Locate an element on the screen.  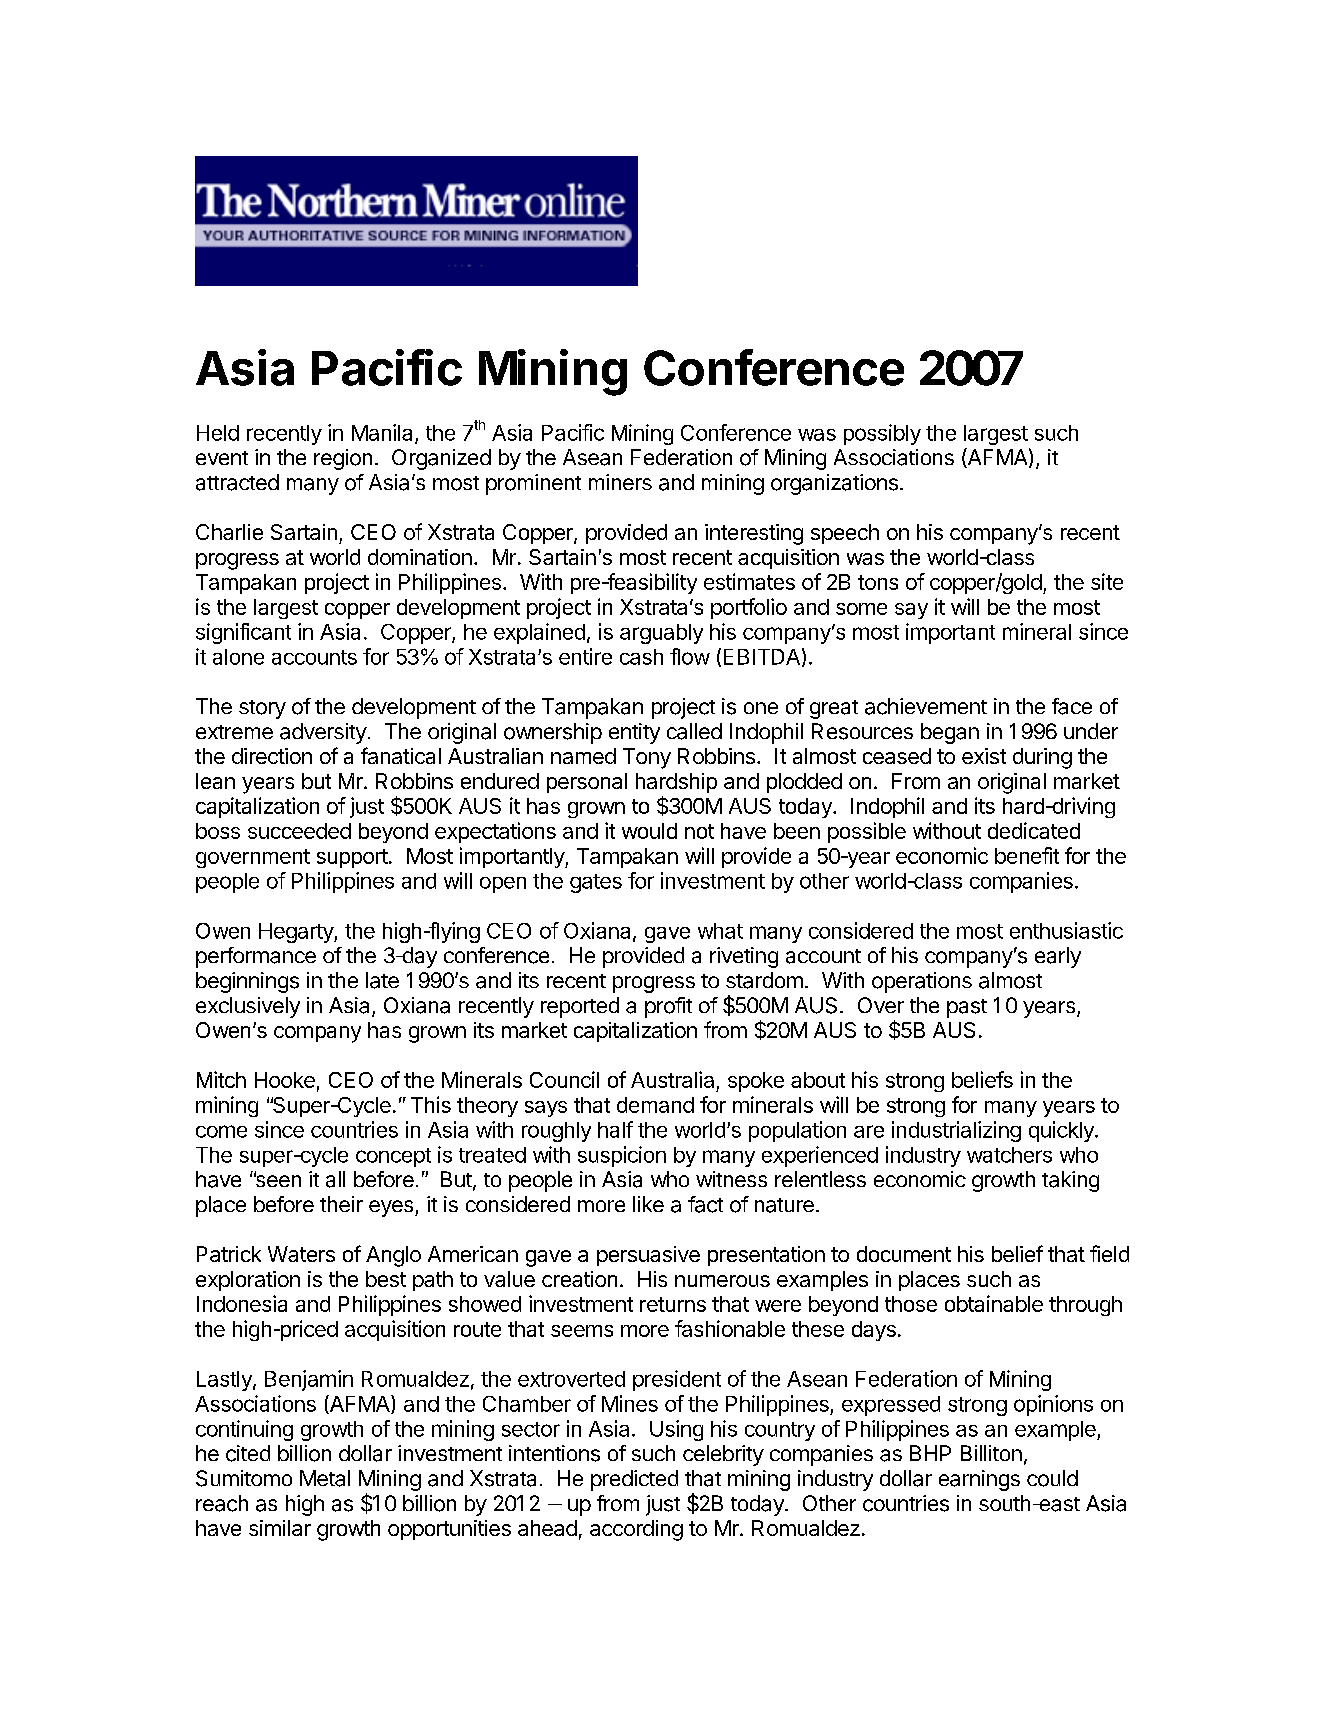
entity is located at coordinates (634, 733).
